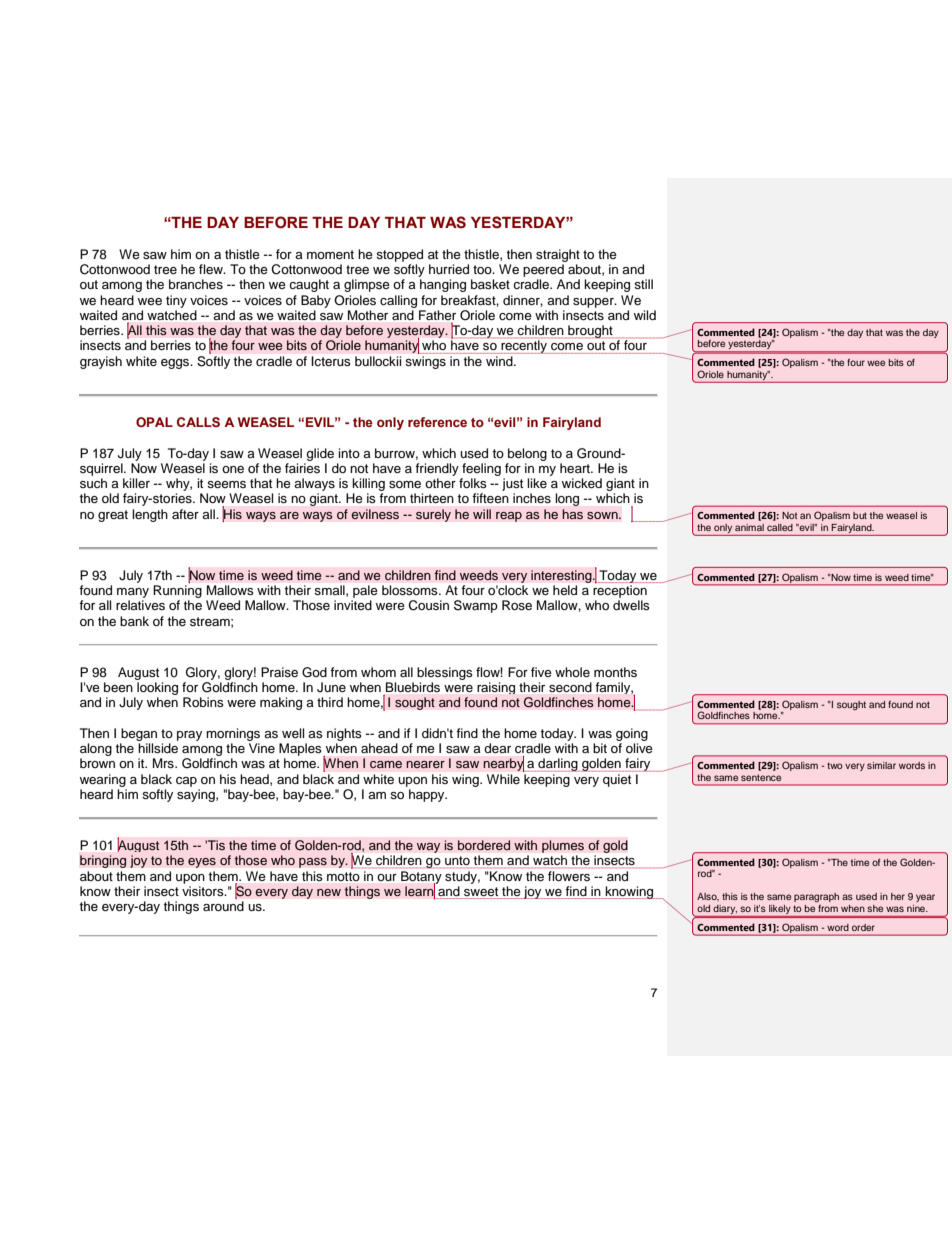 This document has height=1233, width=952. I want to click on still, so click(643, 284).
